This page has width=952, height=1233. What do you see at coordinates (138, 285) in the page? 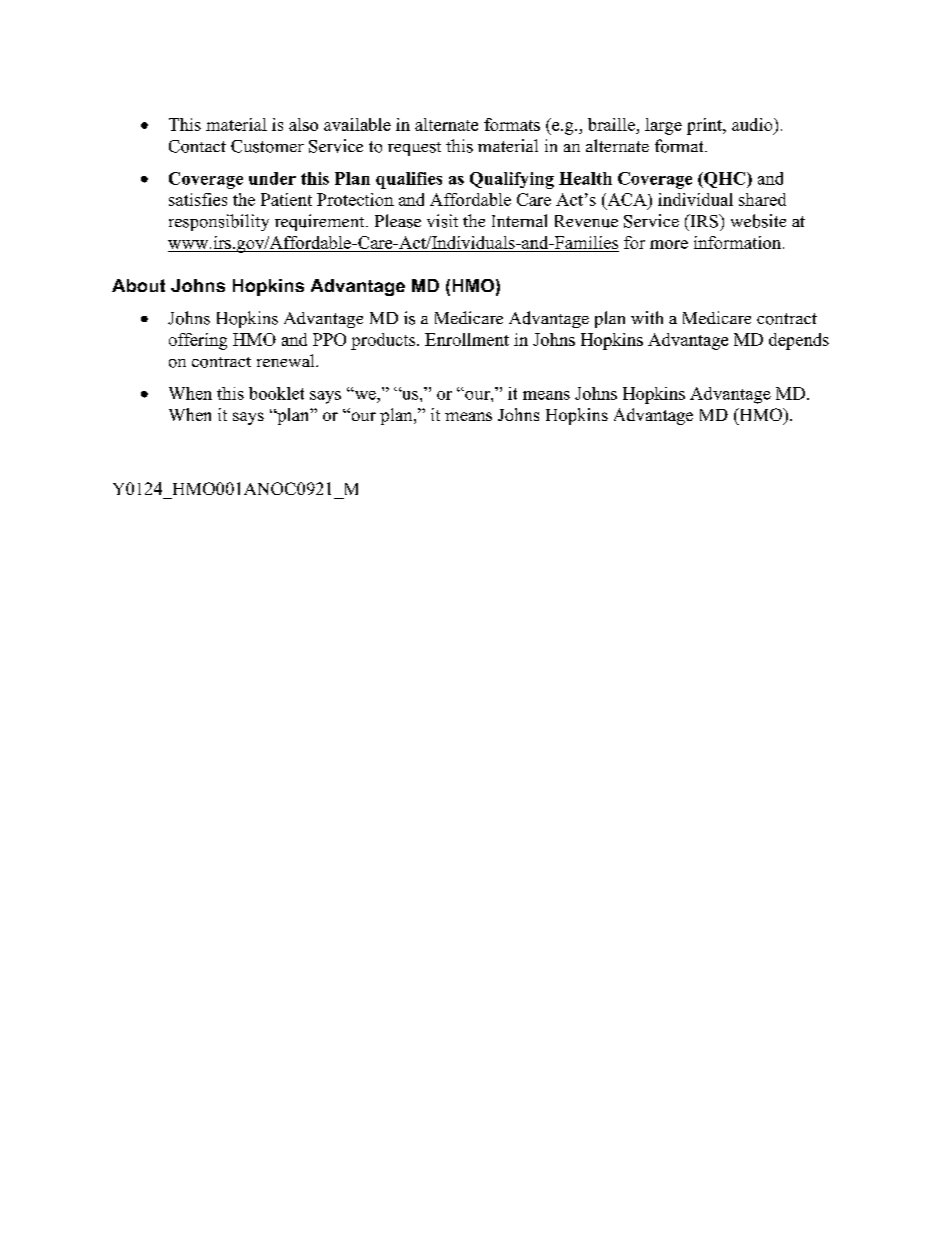
I see `About` at bounding box center [138, 285].
